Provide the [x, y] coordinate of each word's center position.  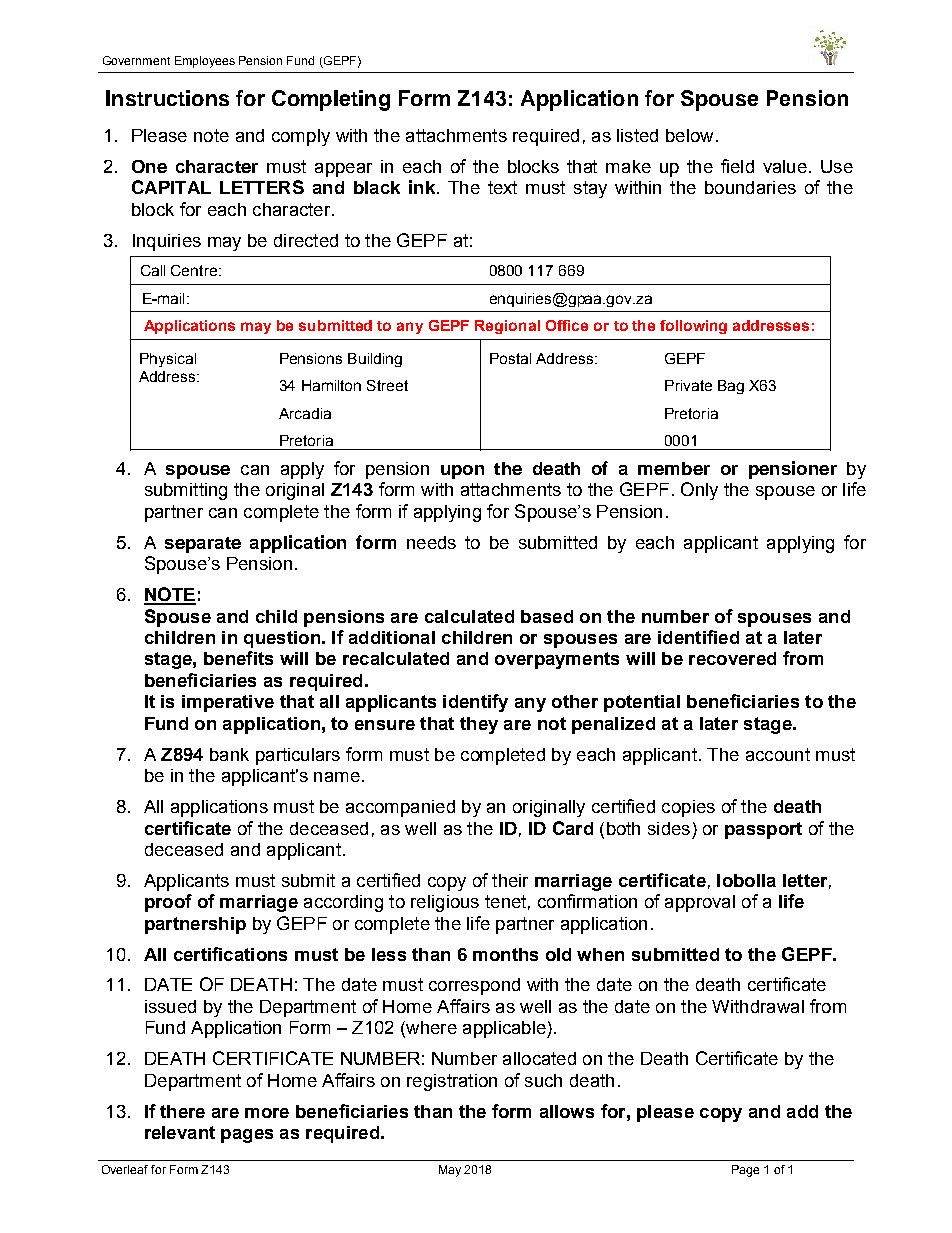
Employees [205, 62]
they [479, 725]
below [689, 135]
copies [688, 808]
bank [229, 754]
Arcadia [305, 413]
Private [688, 385]
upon [462, 472]
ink [423, 187]
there [182, 1111]
